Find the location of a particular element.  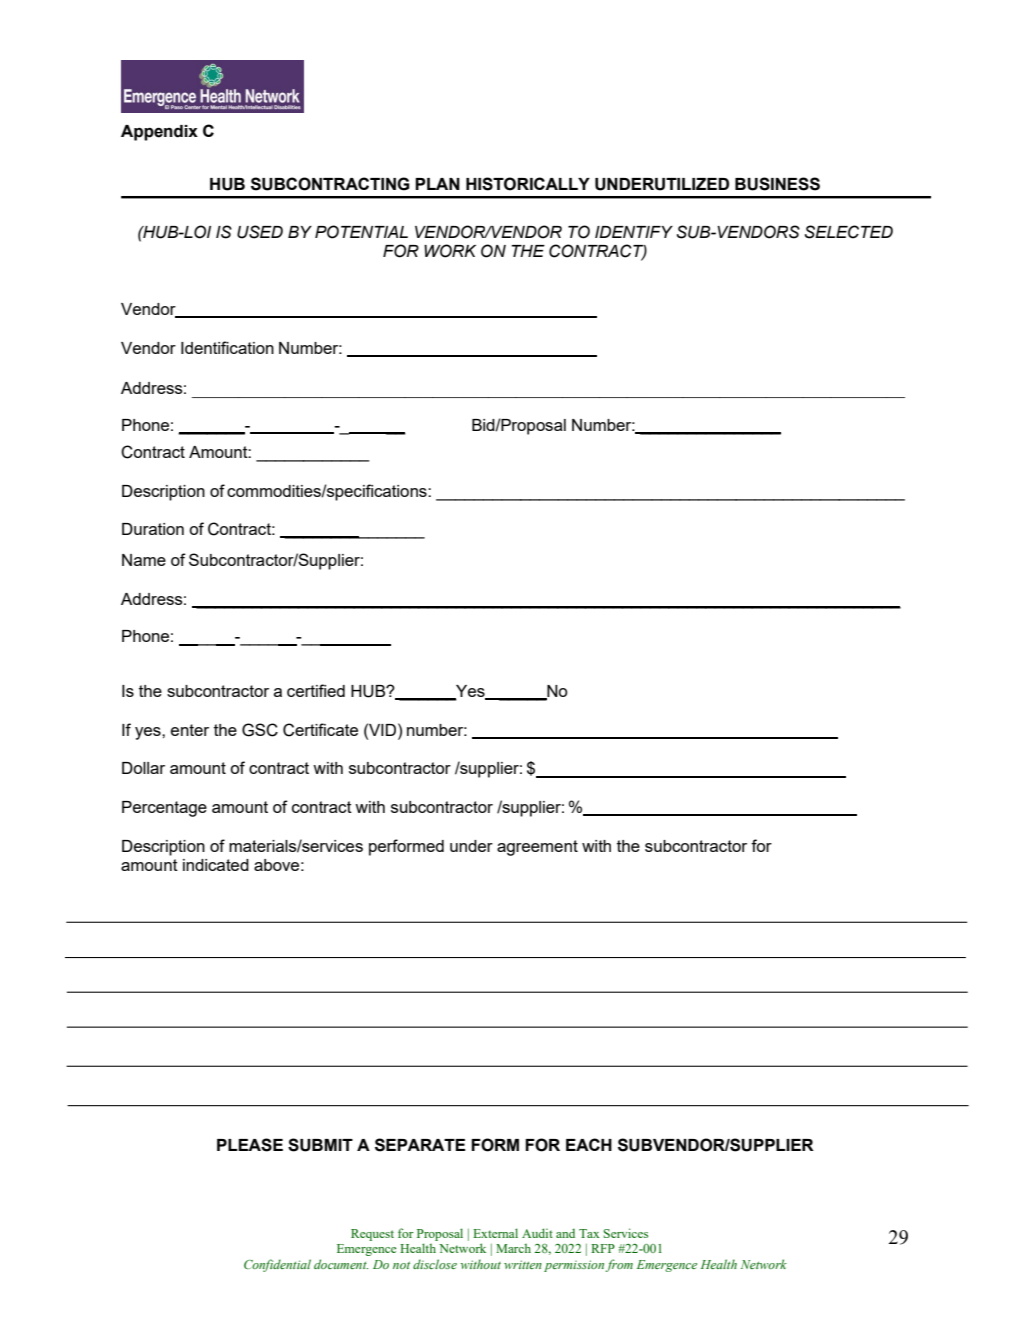

Appendix is located at coordinates (159, 133).
